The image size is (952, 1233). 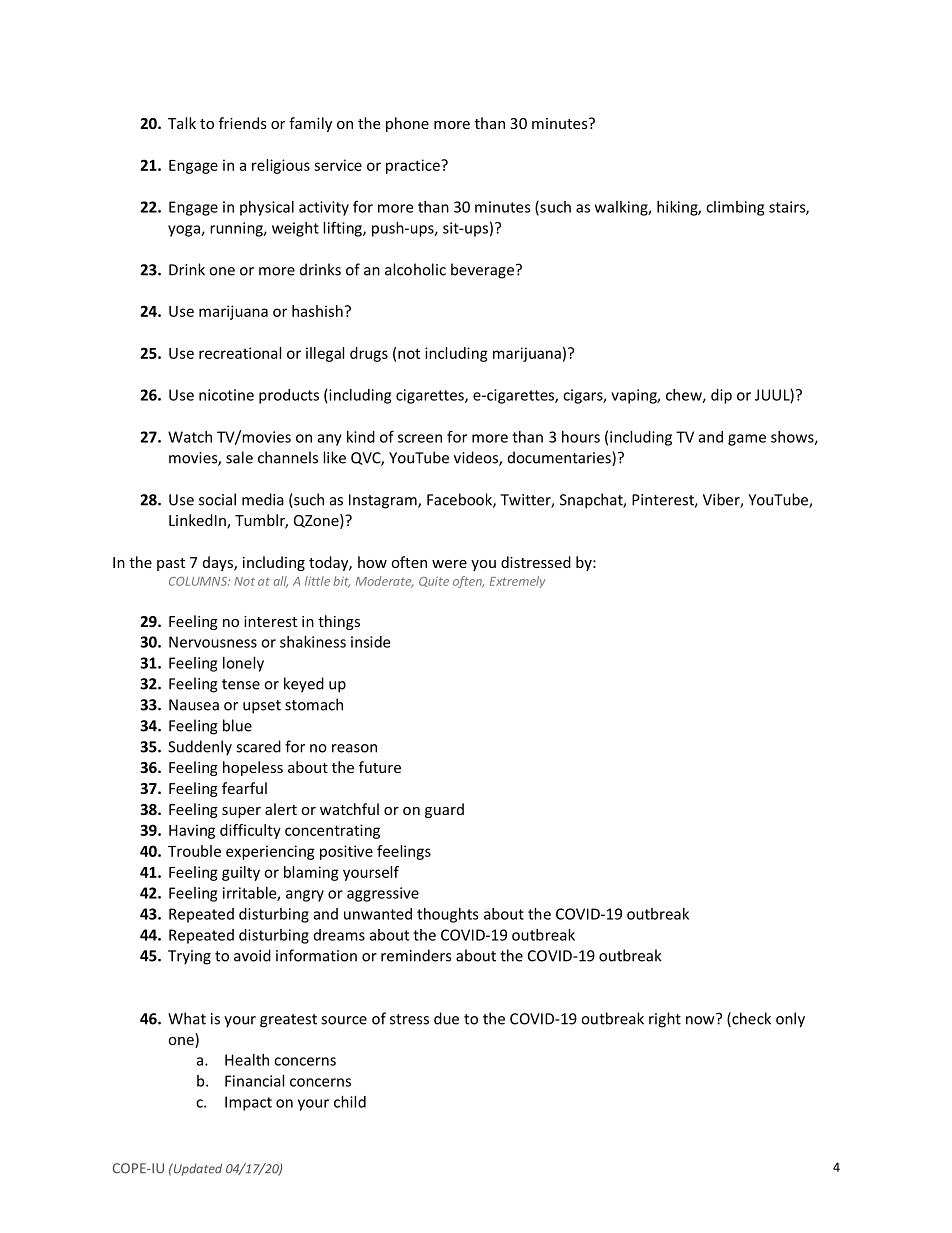 What do you see at coordinates (243, 123) in the screenshot?
I see `friends` at bounding box center [243, 123].
